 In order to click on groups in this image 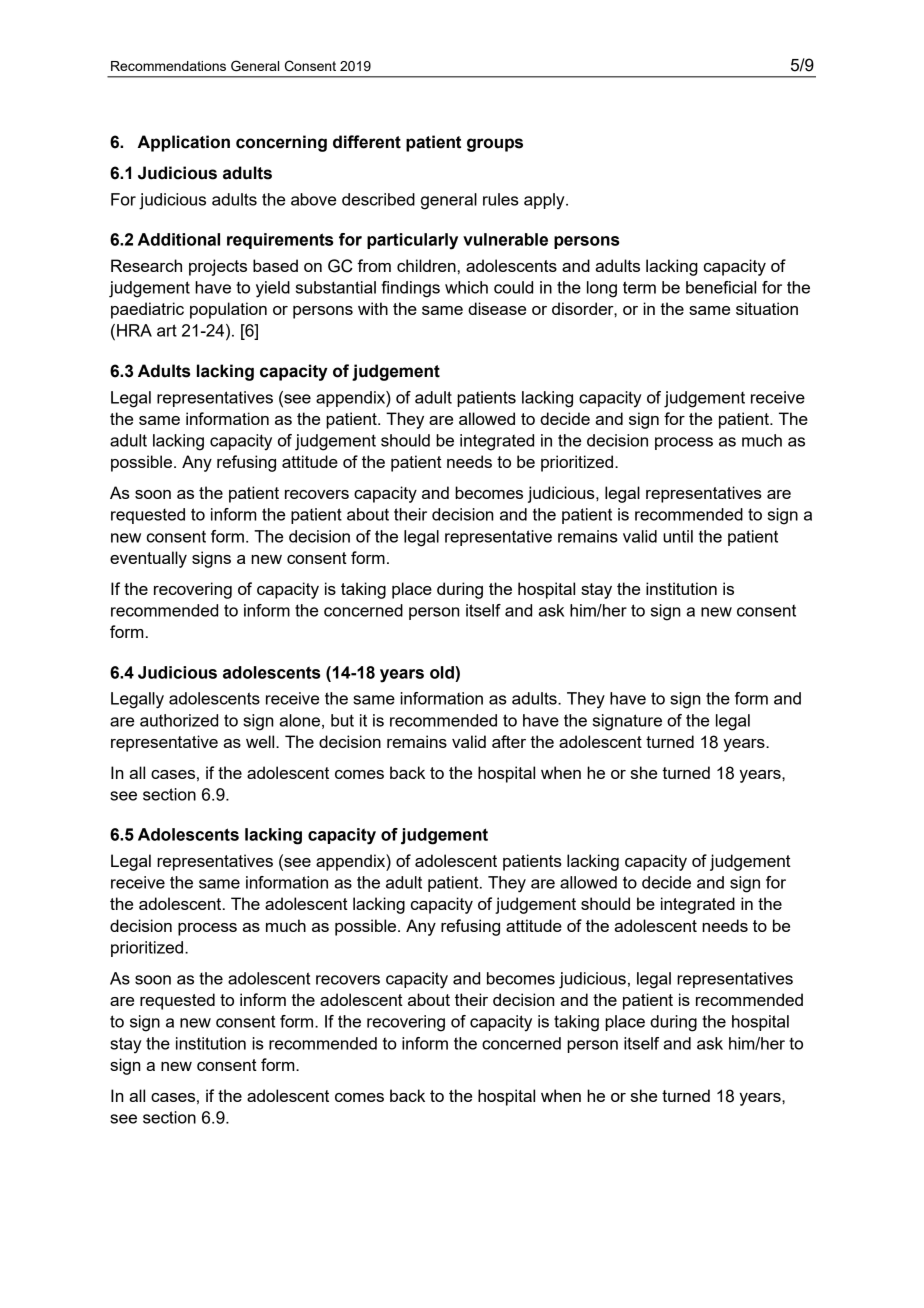, I will do `click(495, 145)`.
